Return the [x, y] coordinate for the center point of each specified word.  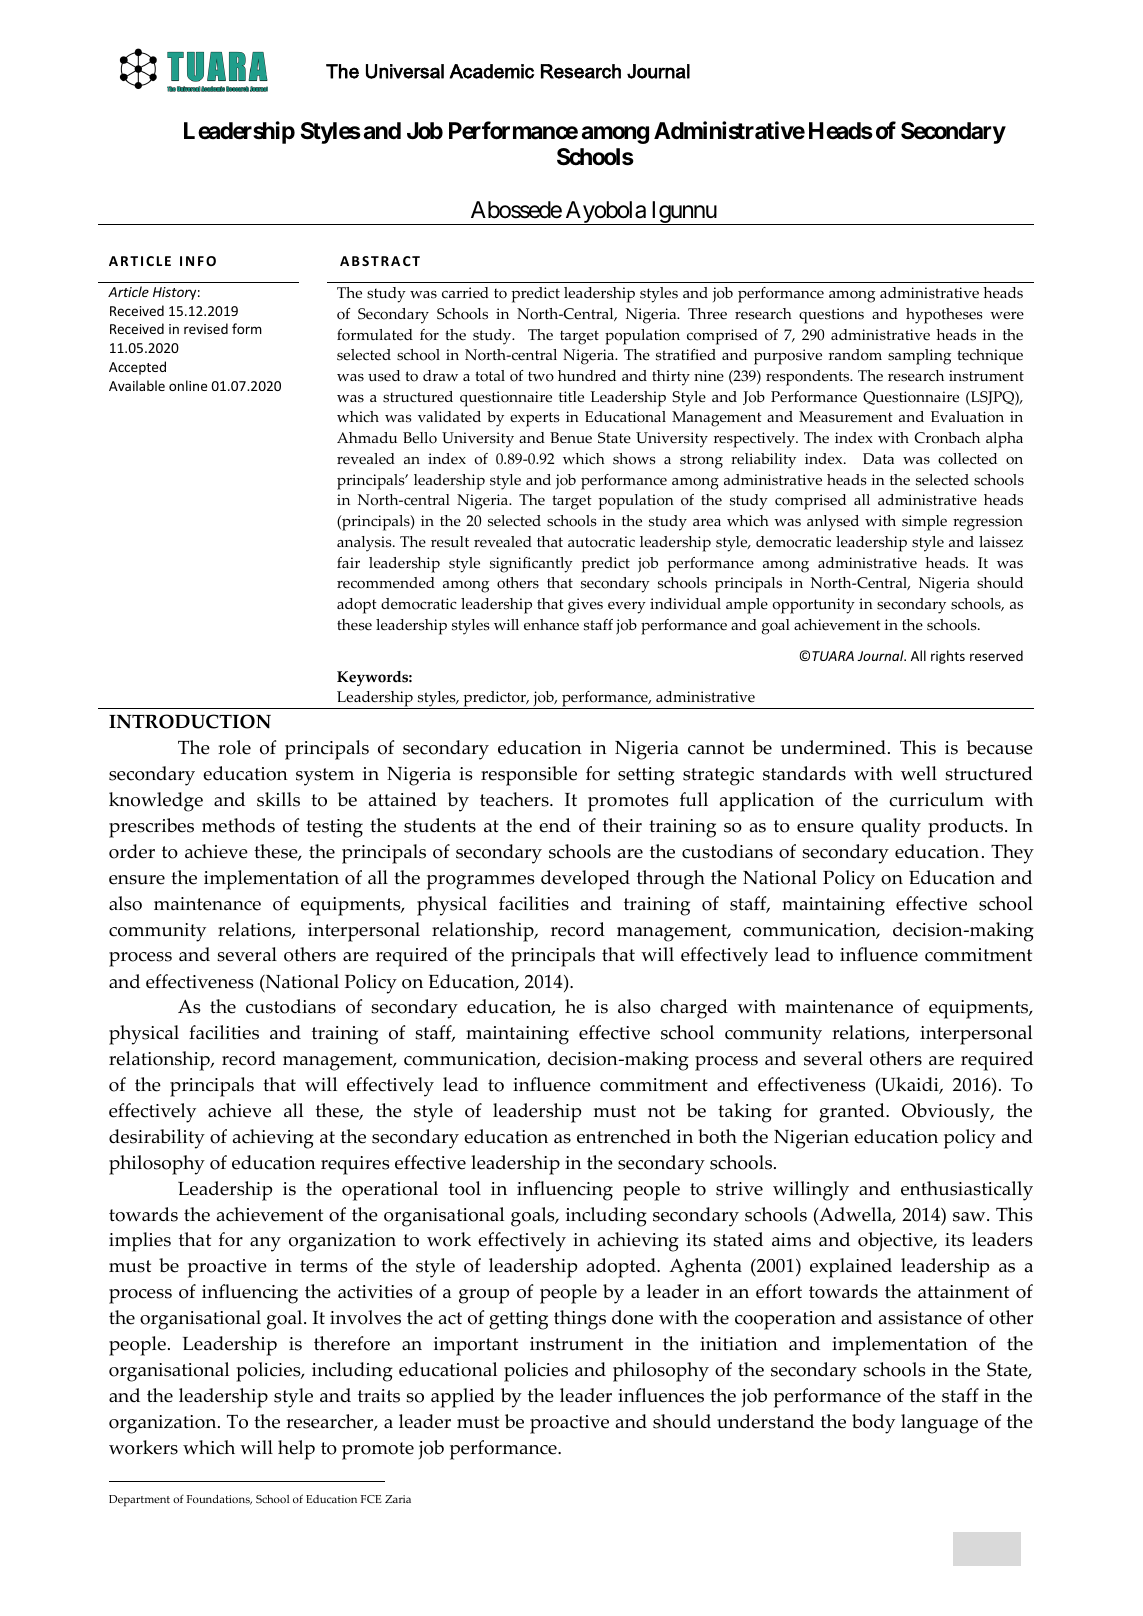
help [296, 1450]
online [188, 385]
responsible [529, 776]
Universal [405, 71]
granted [853, 1113]
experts [535, 419]
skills [278, 799]
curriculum [936, 799]
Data [878, 458]
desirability [157, 1139]
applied [463, 1398]
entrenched [624, 1136]
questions [831, 316]
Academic [492, 71]
